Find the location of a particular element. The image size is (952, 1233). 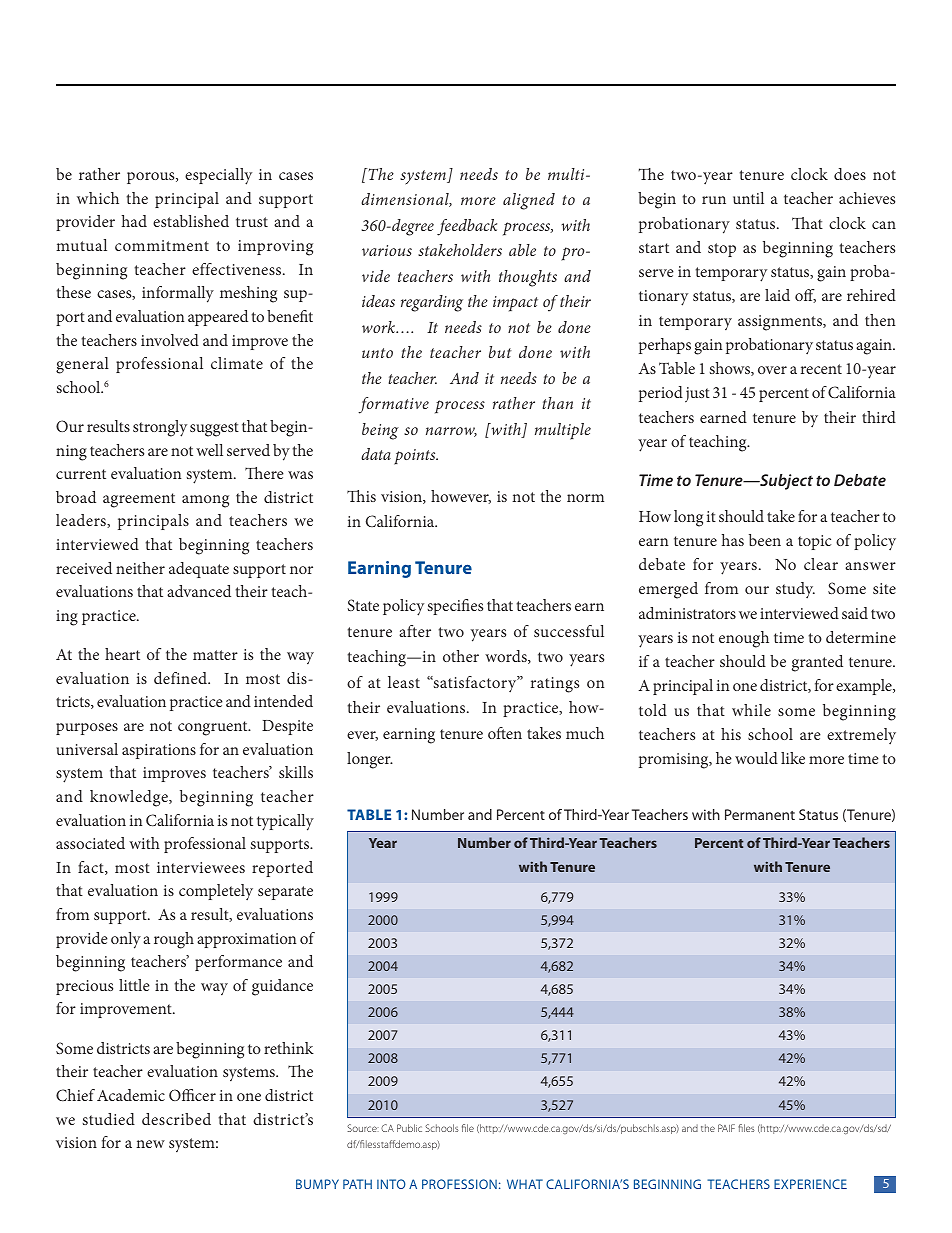

defined is located at coordinates (182, 678).
